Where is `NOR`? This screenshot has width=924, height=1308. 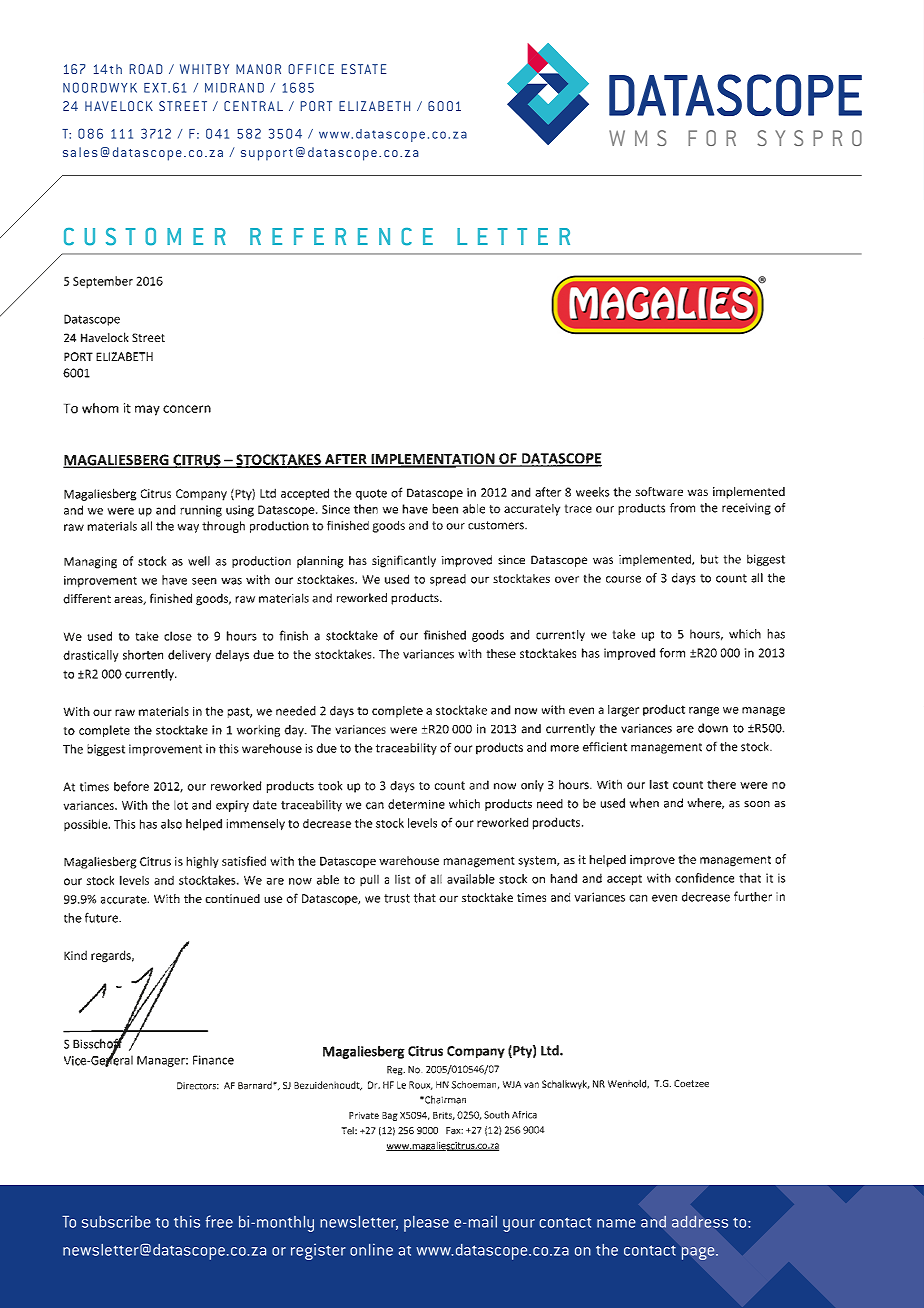
NOR is located at coordinates (268, 69).
